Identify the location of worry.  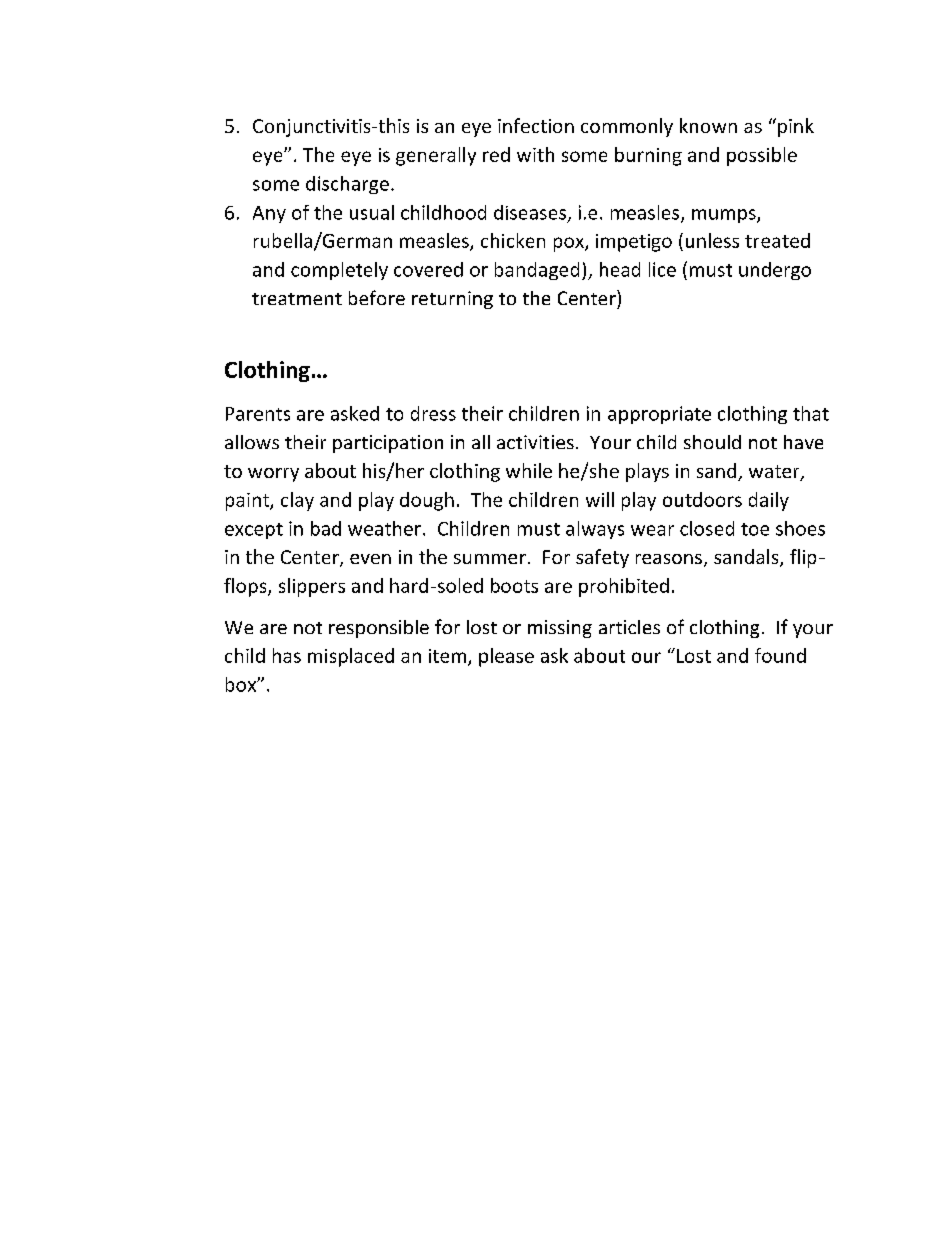
(273, 475).
